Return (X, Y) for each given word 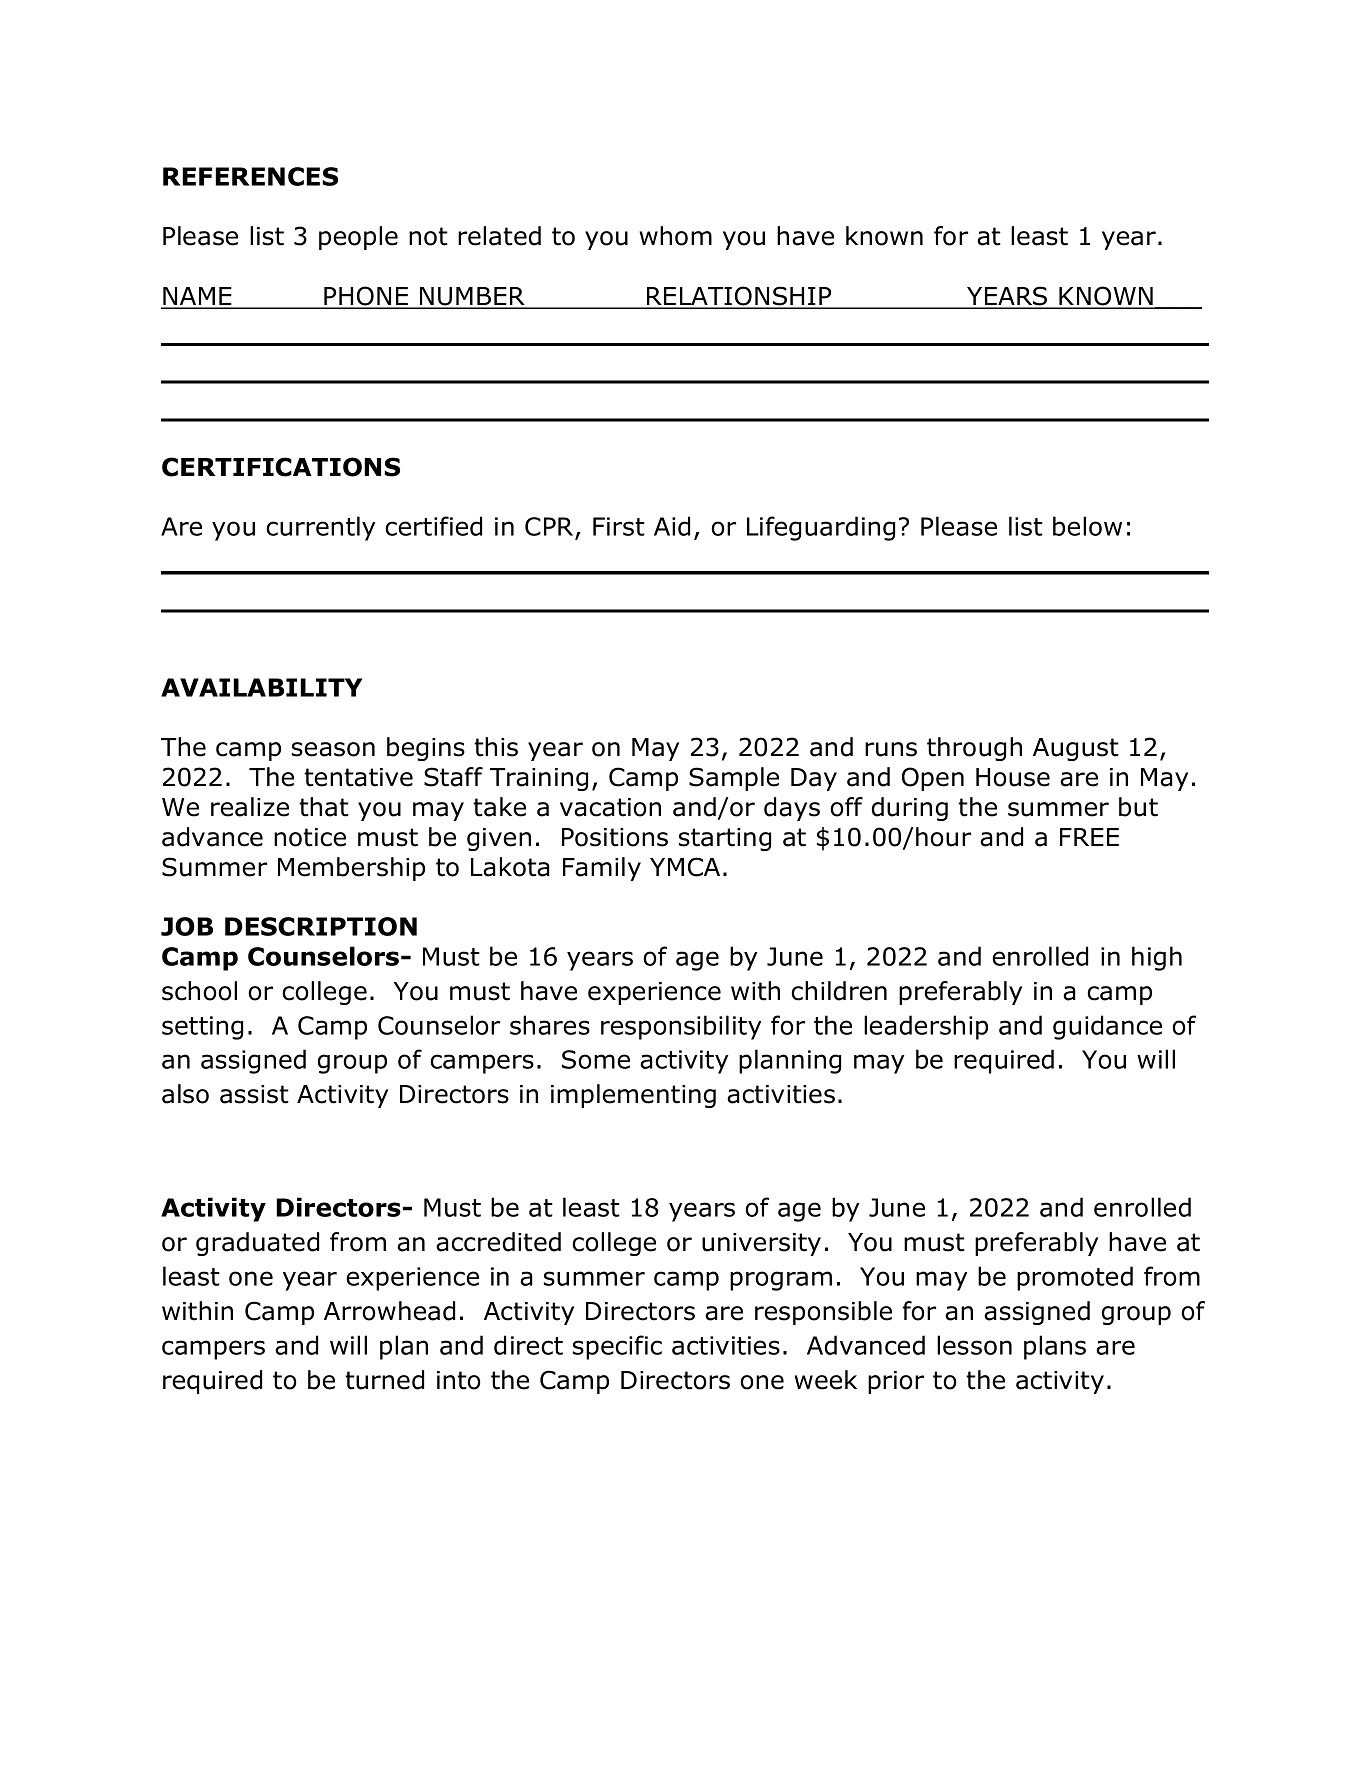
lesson (974, 1345)
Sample (734, 779)
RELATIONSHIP (739, 297)
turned (384, 1380)
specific (617, 1347)
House (1013, 777)
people (358, 238)
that (324, 807)
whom (675, 236)
